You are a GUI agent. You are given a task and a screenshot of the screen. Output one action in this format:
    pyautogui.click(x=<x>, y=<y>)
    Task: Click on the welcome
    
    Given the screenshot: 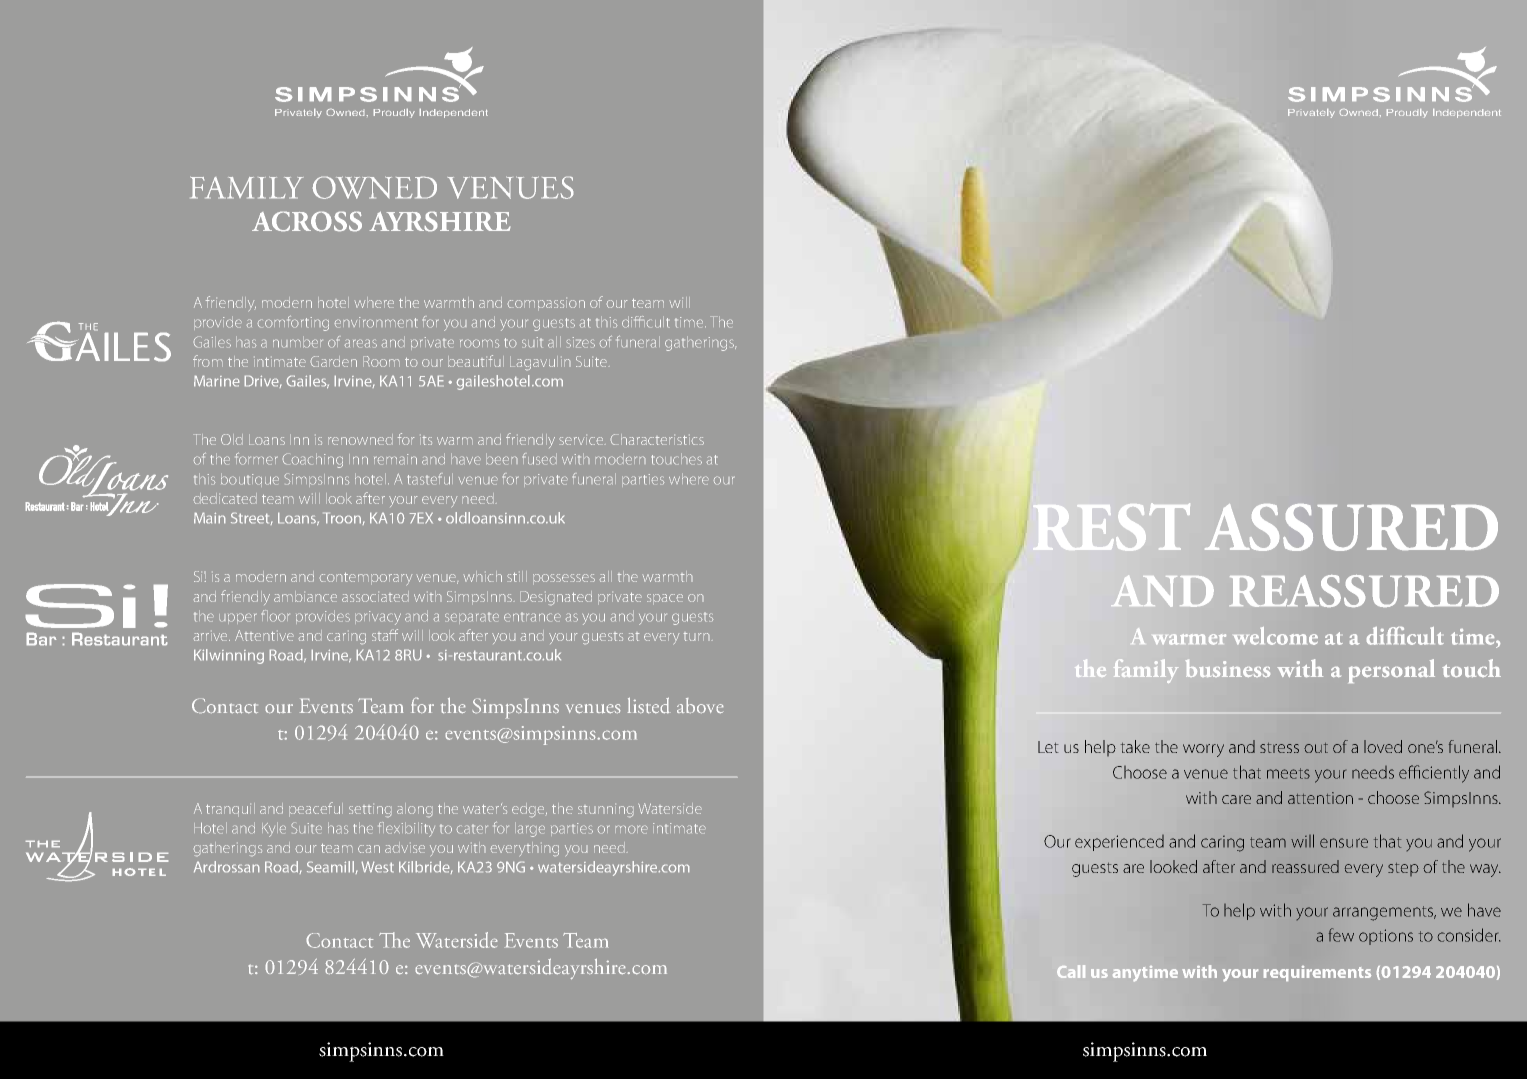 What is the action you would take?
    pyautogui.click(x=1275, y=636)
